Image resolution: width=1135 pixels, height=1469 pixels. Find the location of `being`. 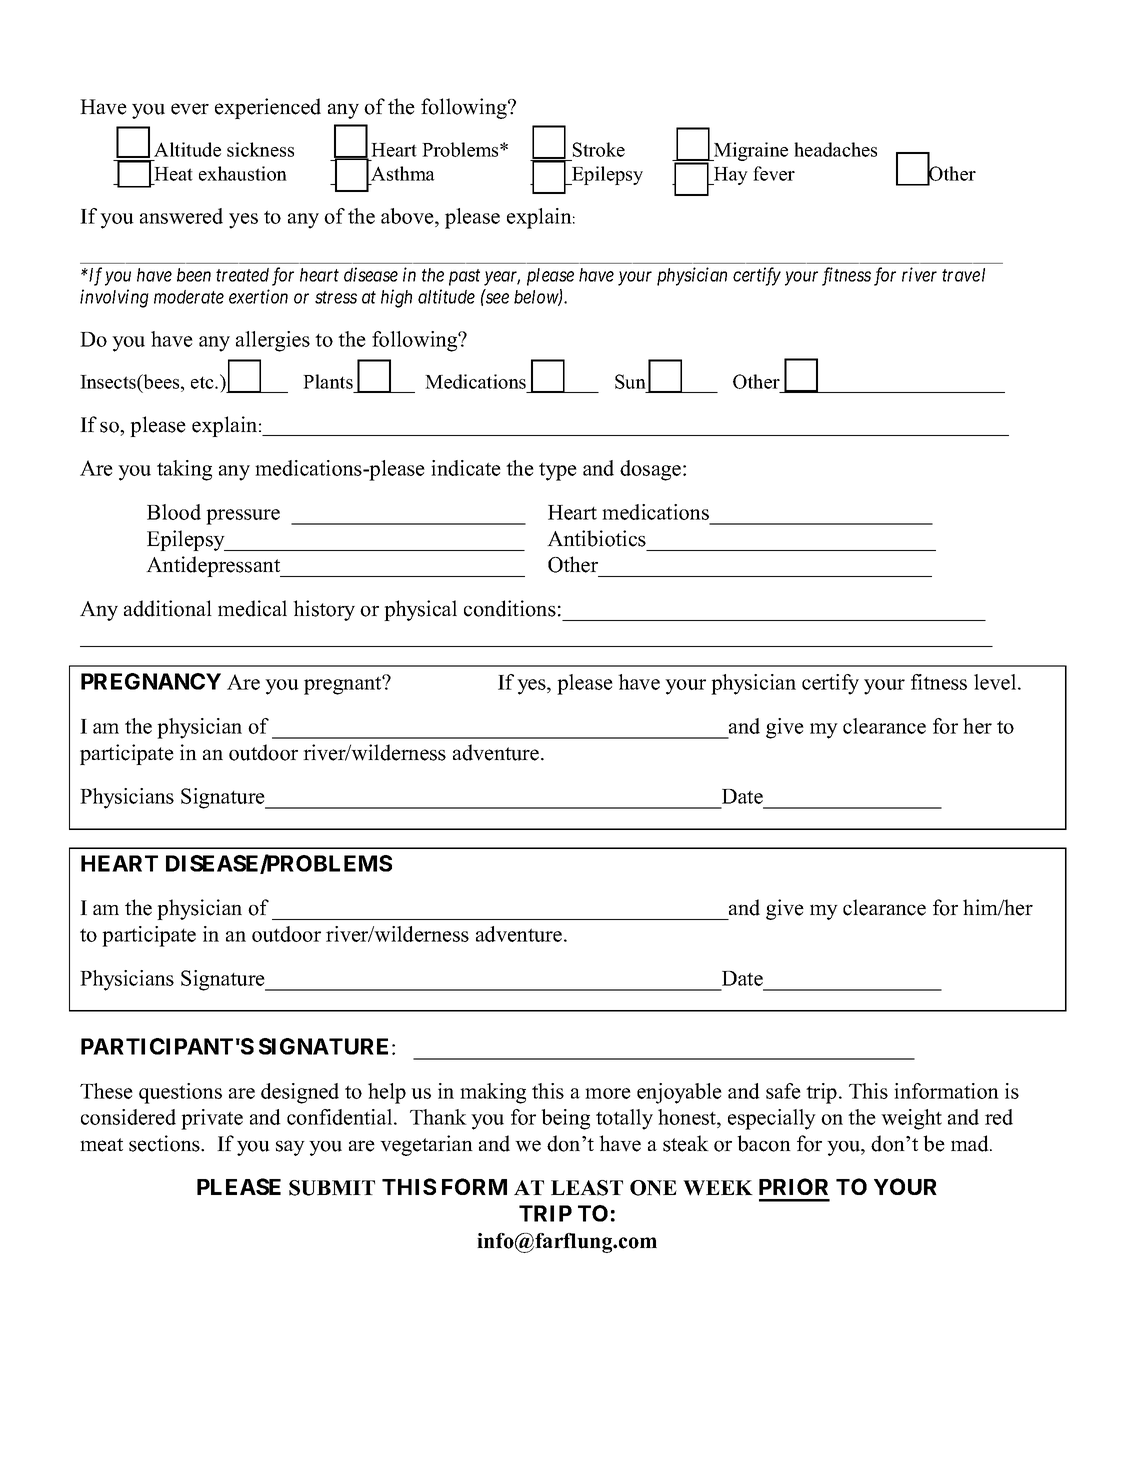

being is located at coordinates (565, 1119).
